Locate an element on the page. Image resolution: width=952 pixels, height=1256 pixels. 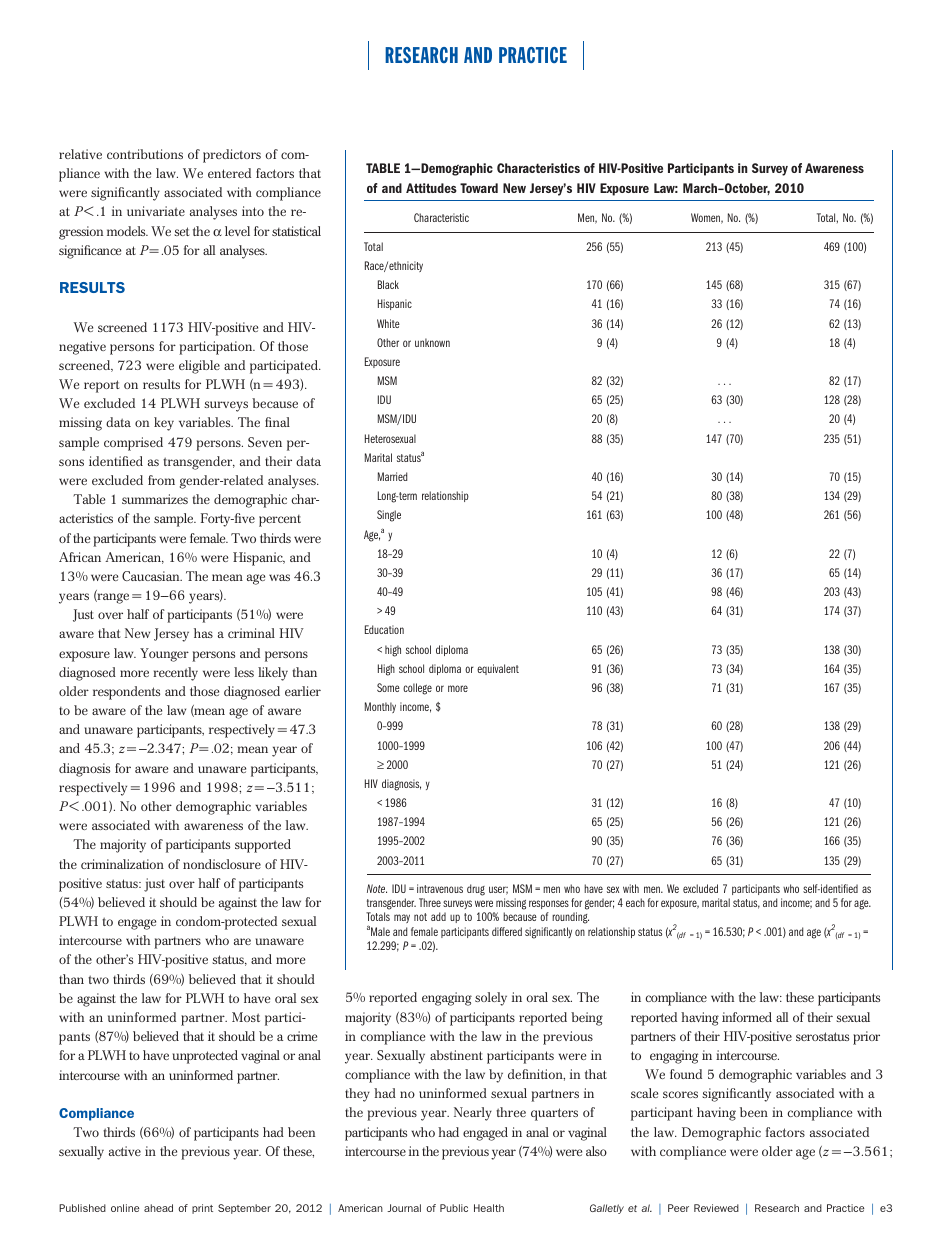
Attitudes is located at coordinates (431, 188).
